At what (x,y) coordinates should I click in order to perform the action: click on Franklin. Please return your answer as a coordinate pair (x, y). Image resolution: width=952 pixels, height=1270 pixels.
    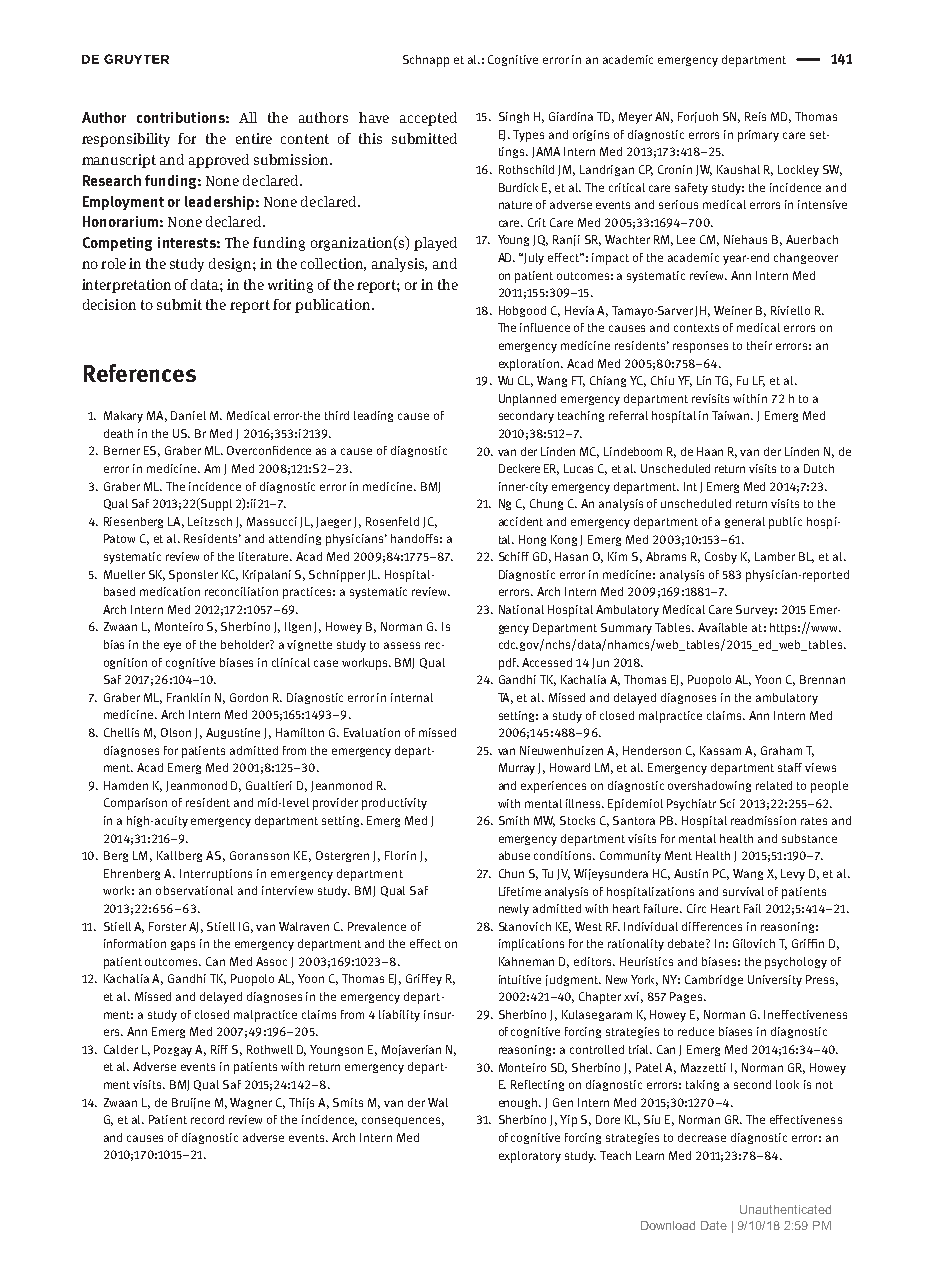
    Looking at the image, I should click on (188, 697).
